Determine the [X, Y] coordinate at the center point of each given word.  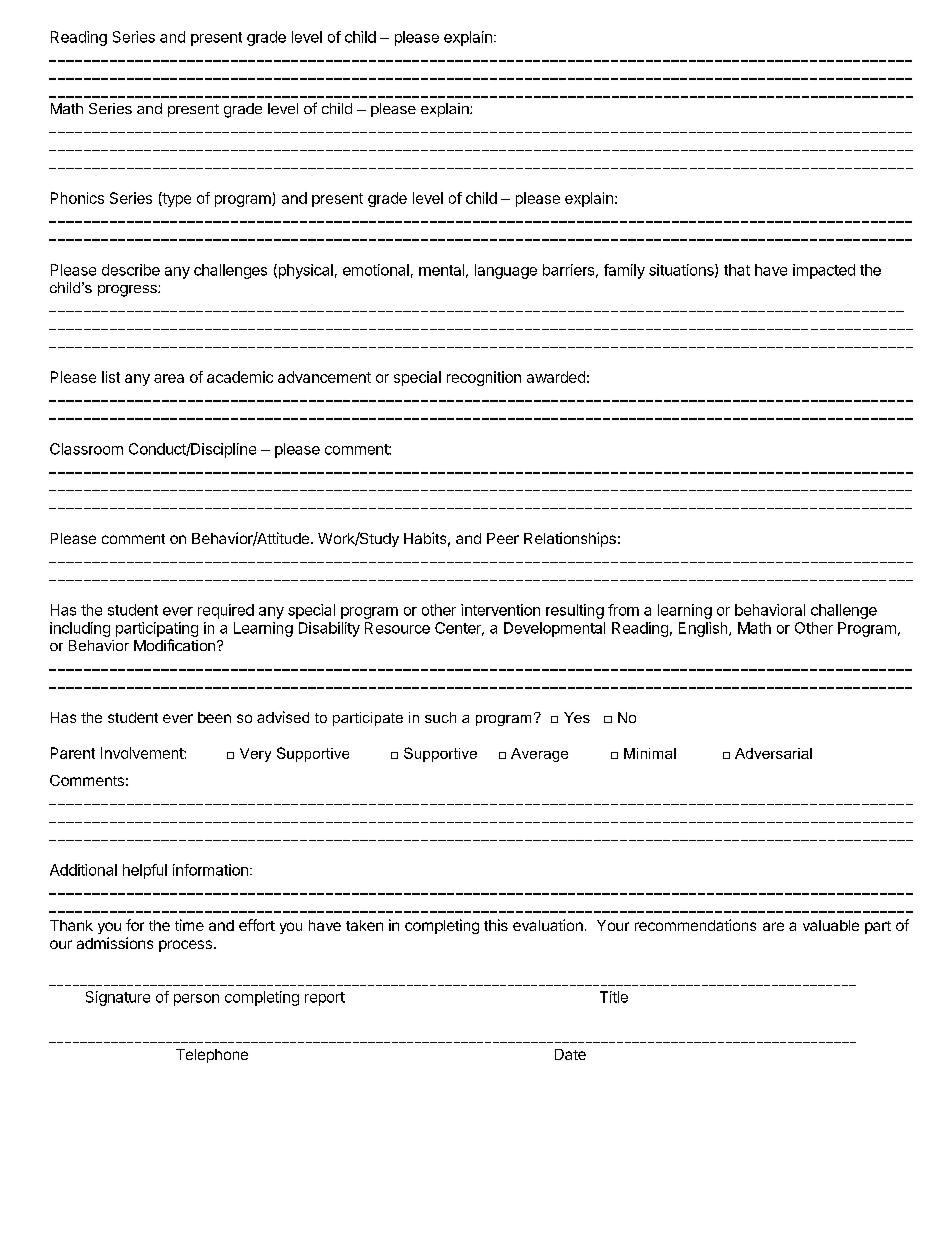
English [704, 629]
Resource [397, 628]
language [506, 271]
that [737, 270]
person [196, 1000]
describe [131, 270]
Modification [174, 645]
